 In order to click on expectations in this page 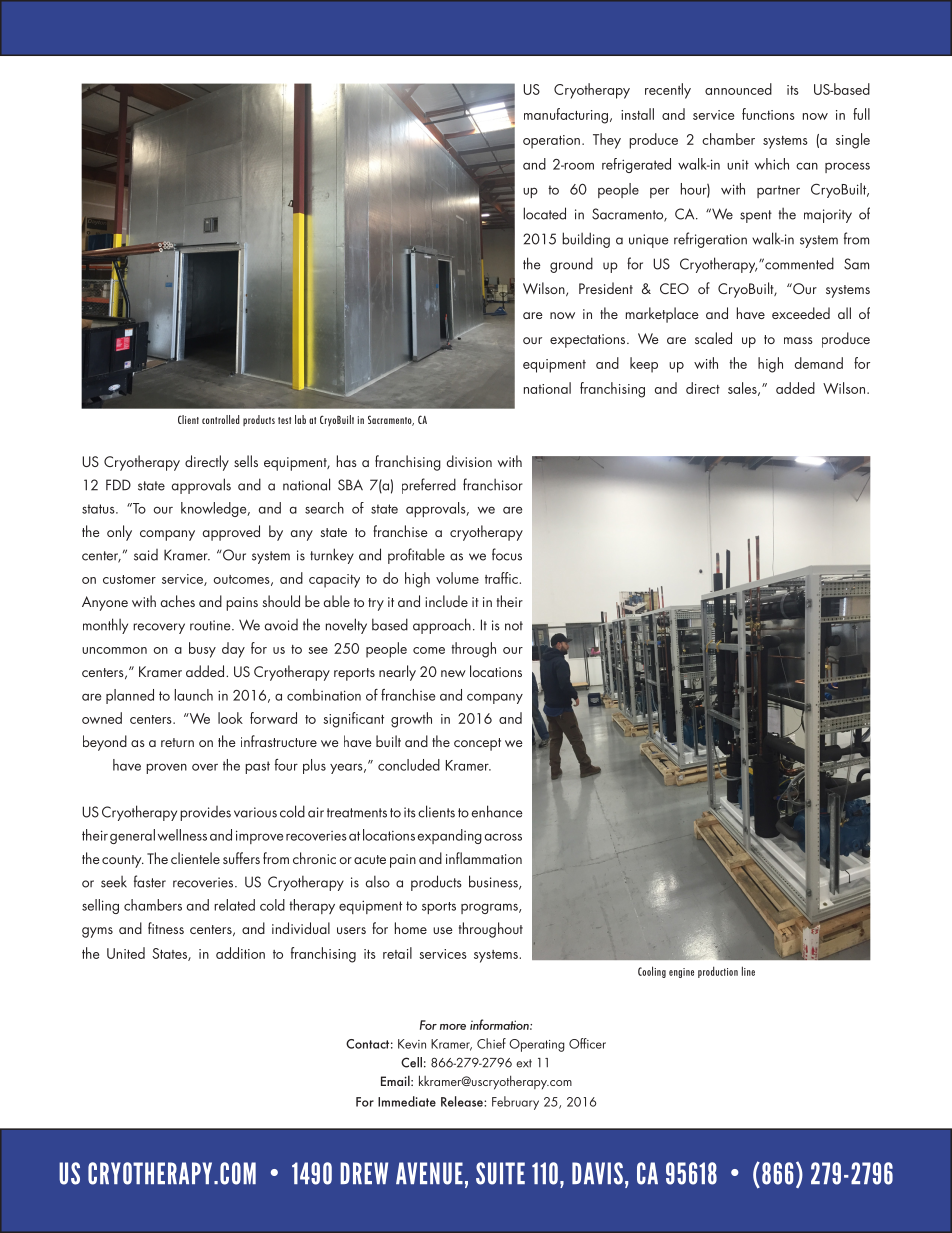, I will do `click(589, 341)`.
